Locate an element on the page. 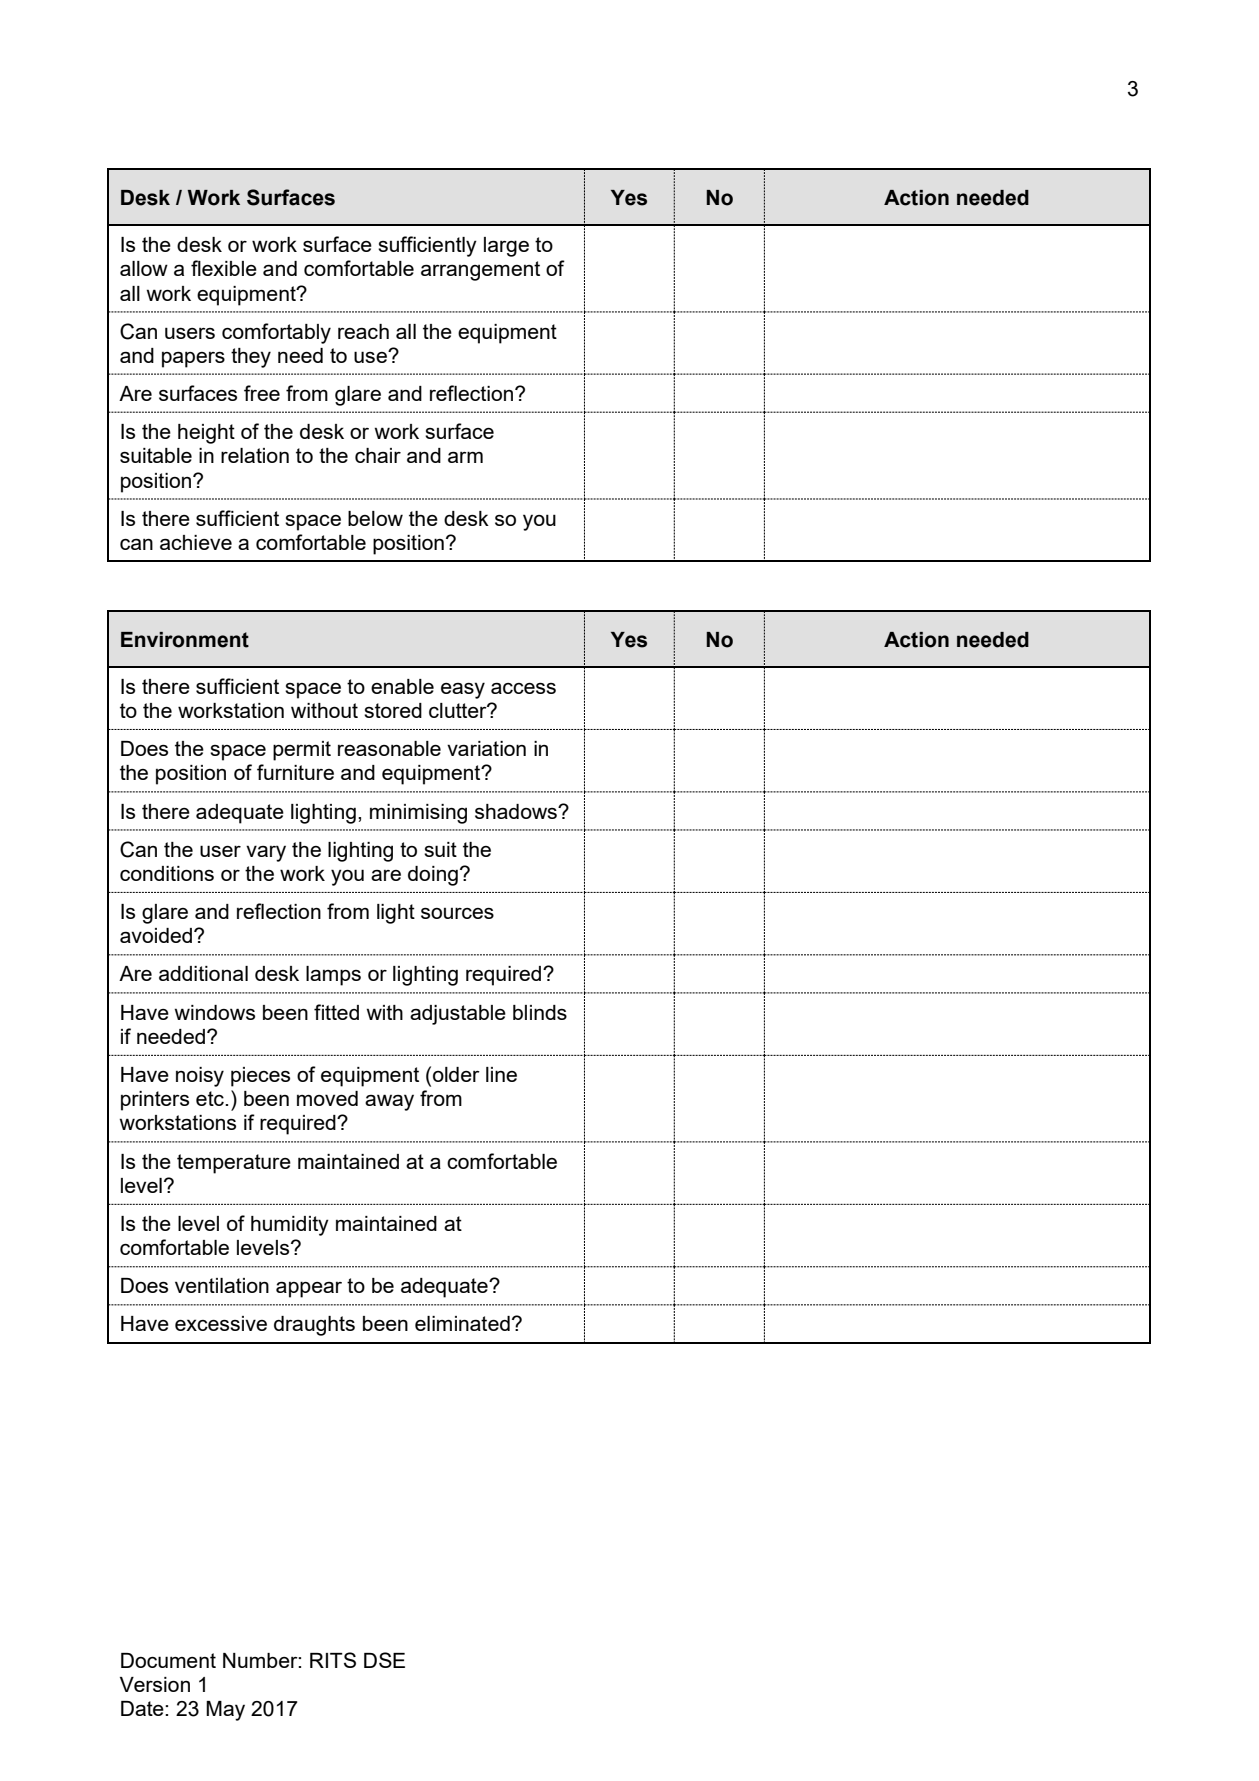 This page has height=1781, width=1259. humidity is located at coordinates (290, 1226).
